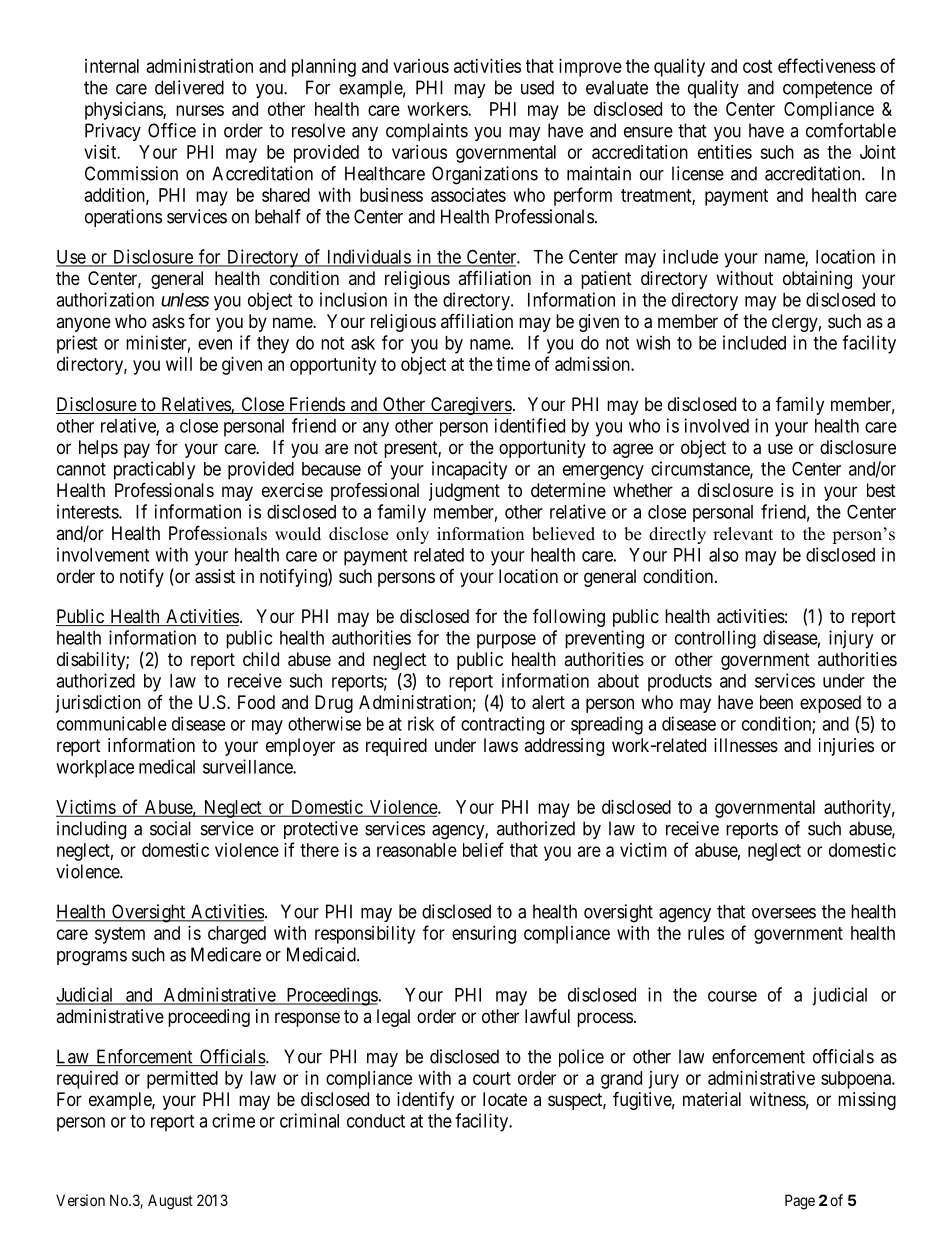 The height and width of the document is (1233, 952). I want to click on oversees, so click(784, 913).
